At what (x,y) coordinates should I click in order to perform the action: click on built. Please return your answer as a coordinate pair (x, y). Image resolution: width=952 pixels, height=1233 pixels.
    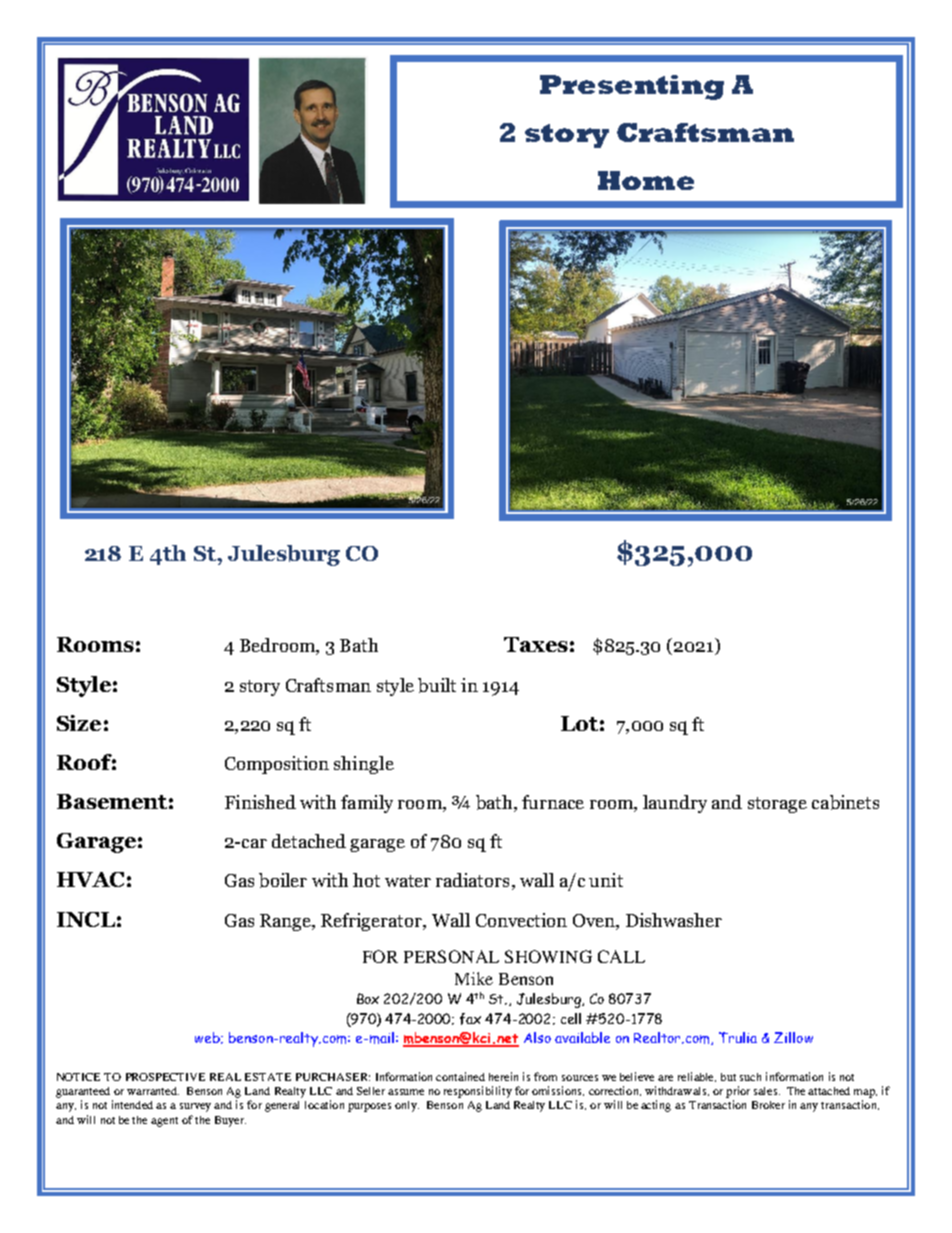
    Looking at the image, I should click on (437, 685).
